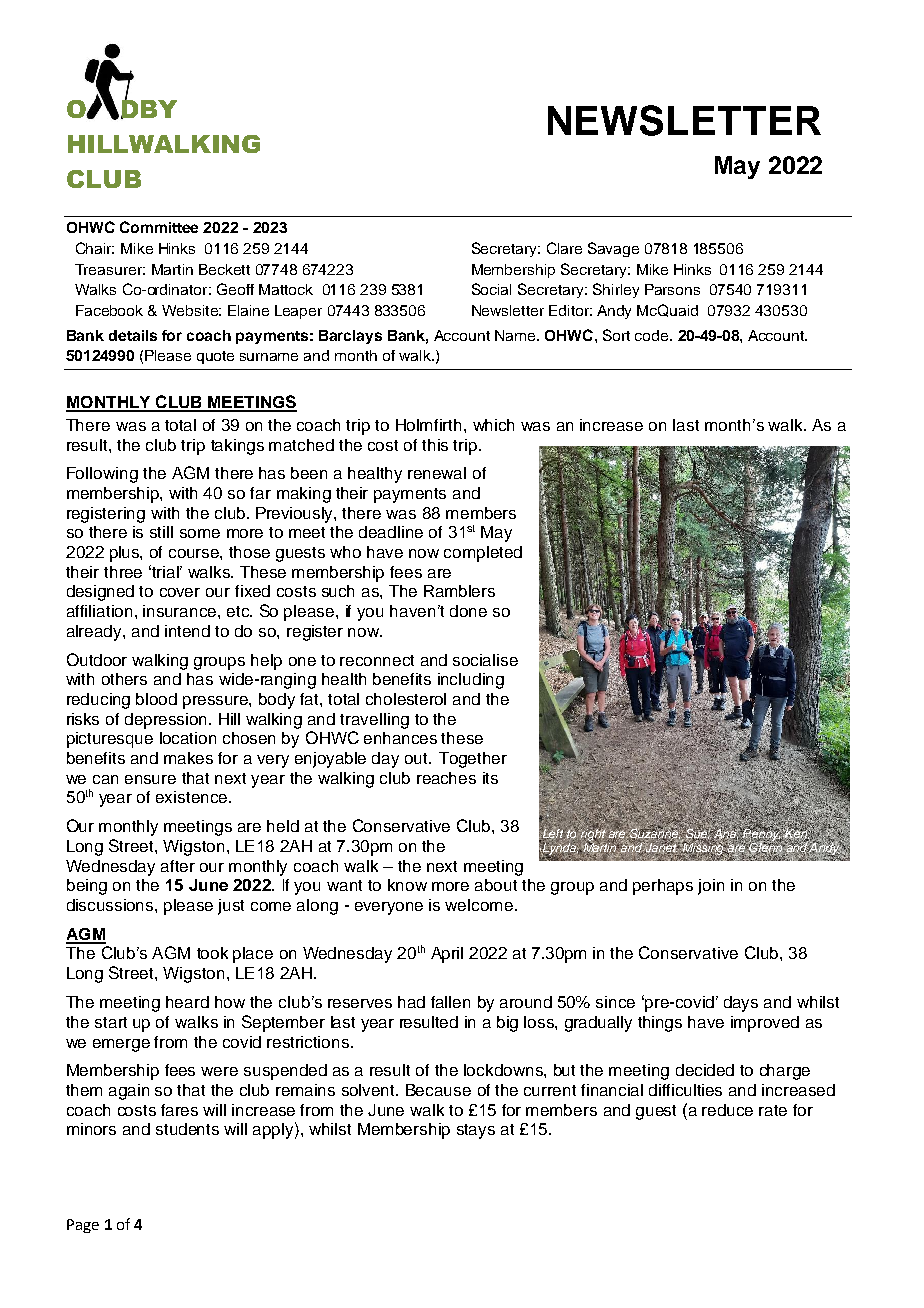 Image resolution: width=924 pixels, height=1308 pixels. Describe the element at coordinates (161, 532) in the screenshot. I see `still` at that location.
